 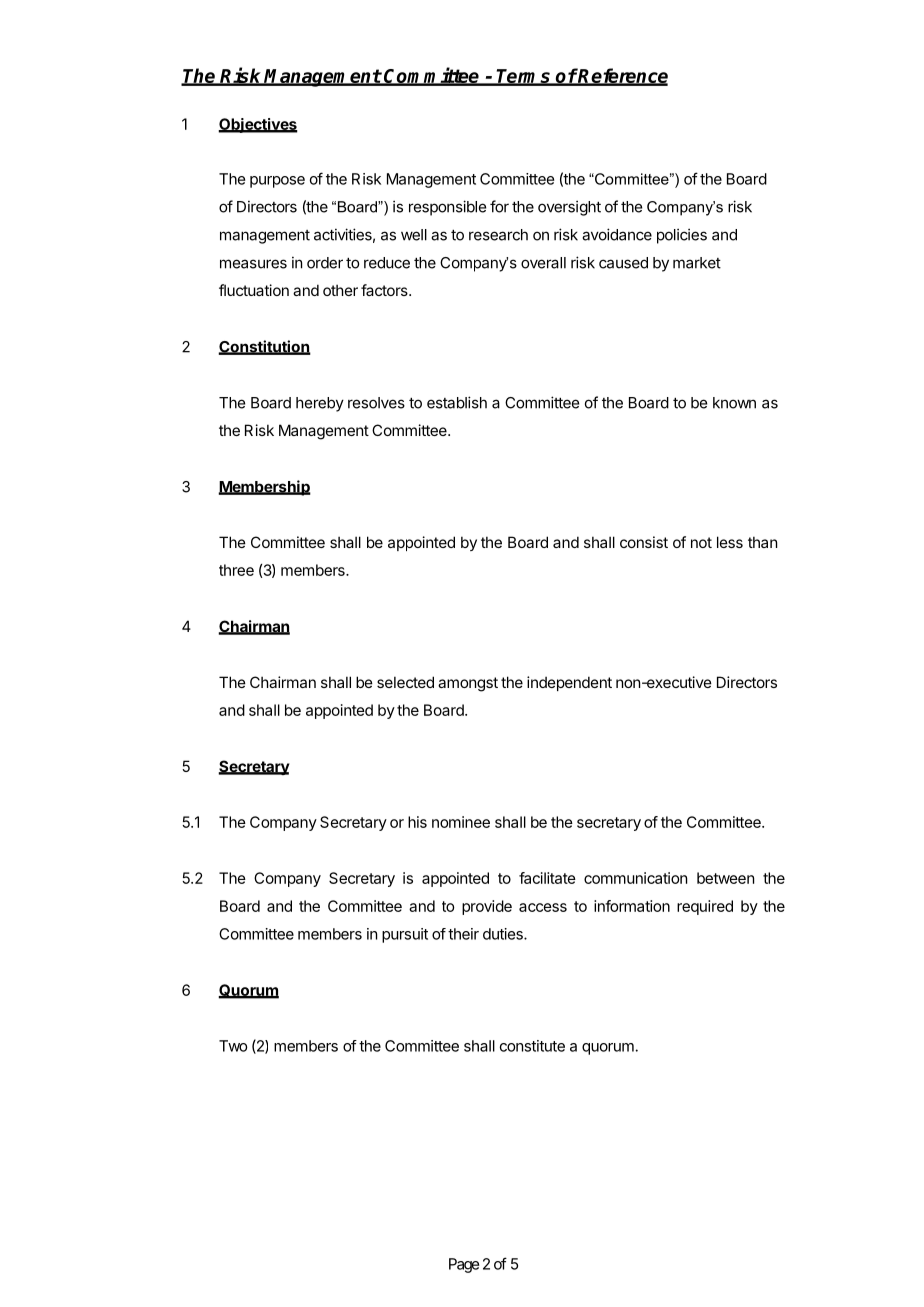 What do you see at coordinates (464, 1265) in the screenshot?
I see `Page` at bounding box center [464, 1265].
